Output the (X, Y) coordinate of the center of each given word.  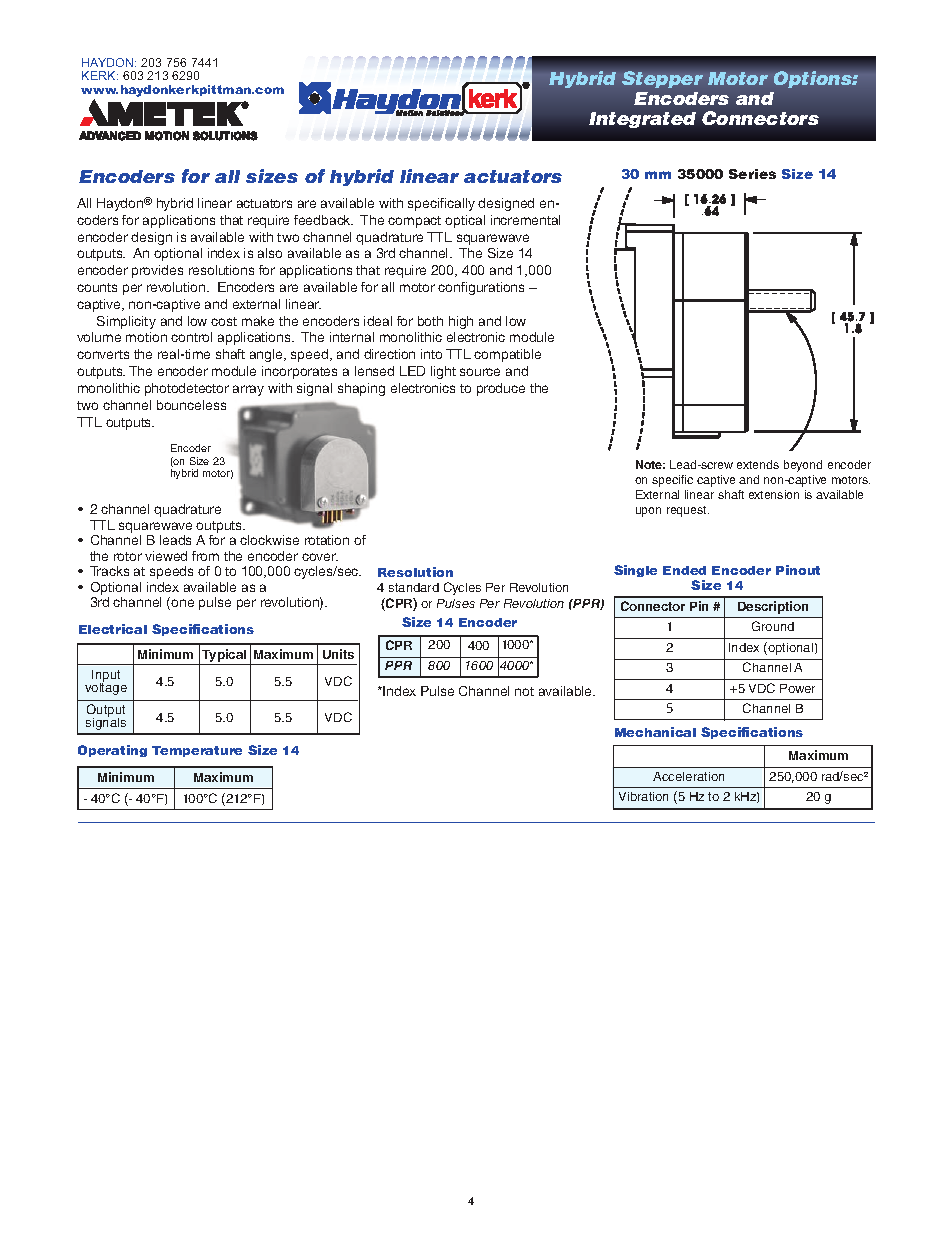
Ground (773, 626)
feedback (323, 220)
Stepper (662, 79)
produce (501, 389)
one (182, 603)
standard (414, 587)
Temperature (197, 751)
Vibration (643, 796)
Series (752, 174)
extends (758, 464)
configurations (481, 288)
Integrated (642, 120)
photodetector (187, 389)
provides (157, 271)
